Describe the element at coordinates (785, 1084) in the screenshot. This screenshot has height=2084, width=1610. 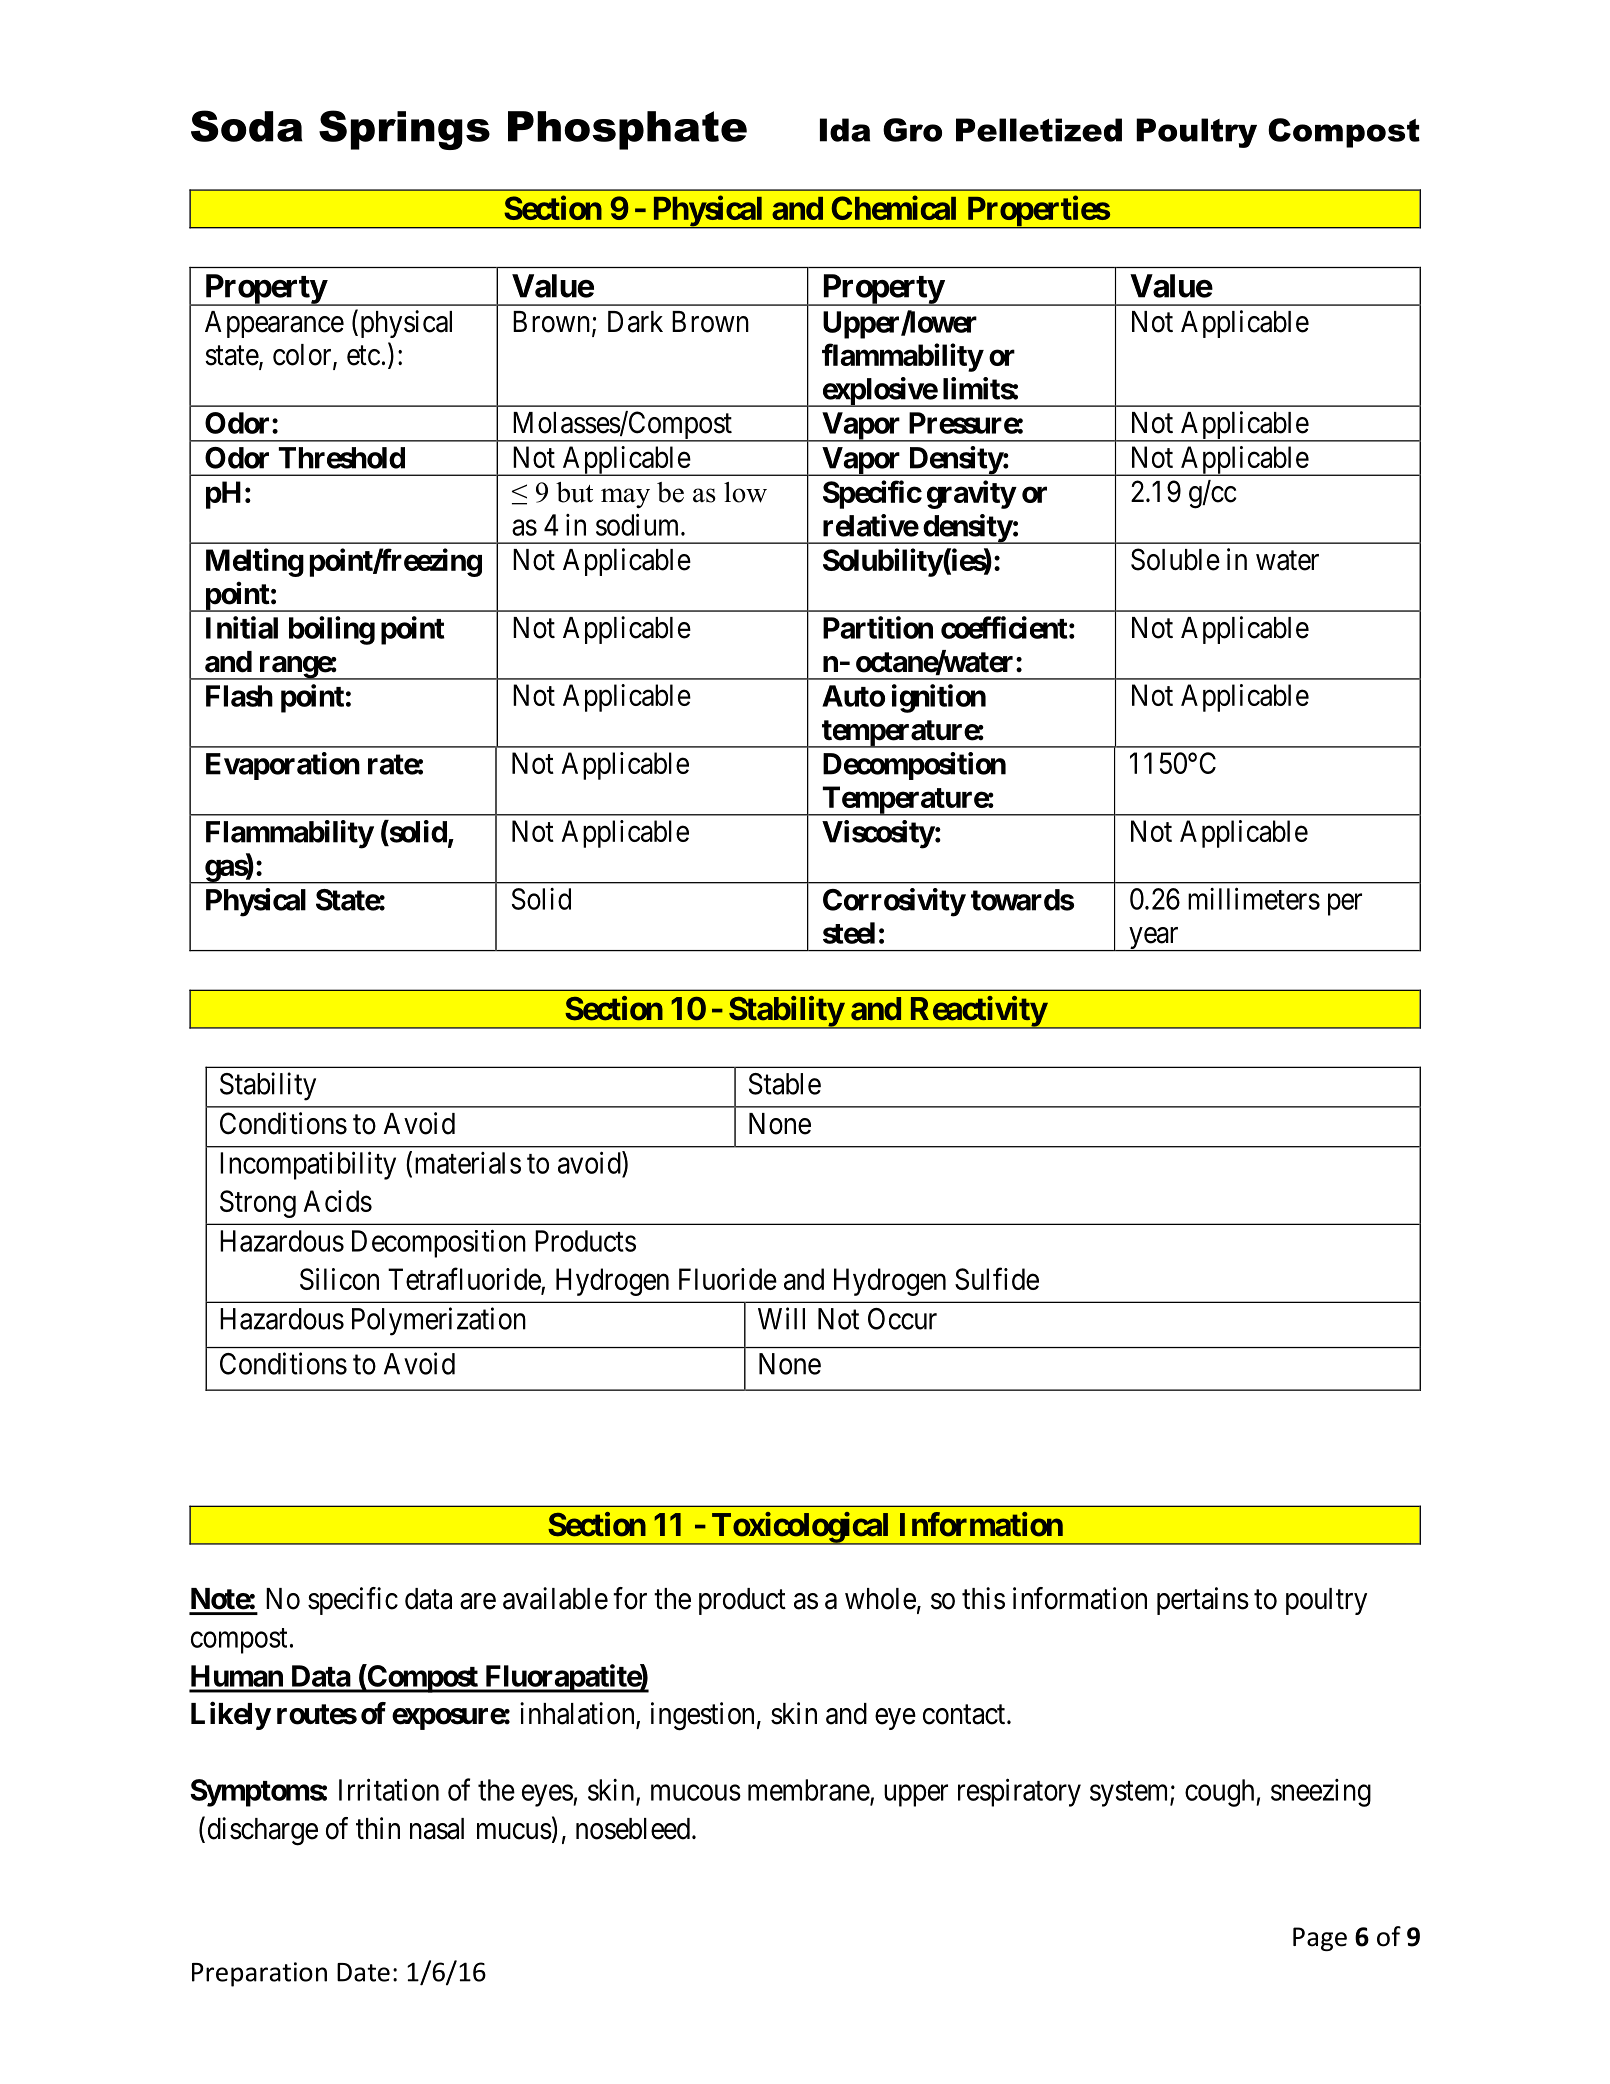
I see `Stable` at that location.
